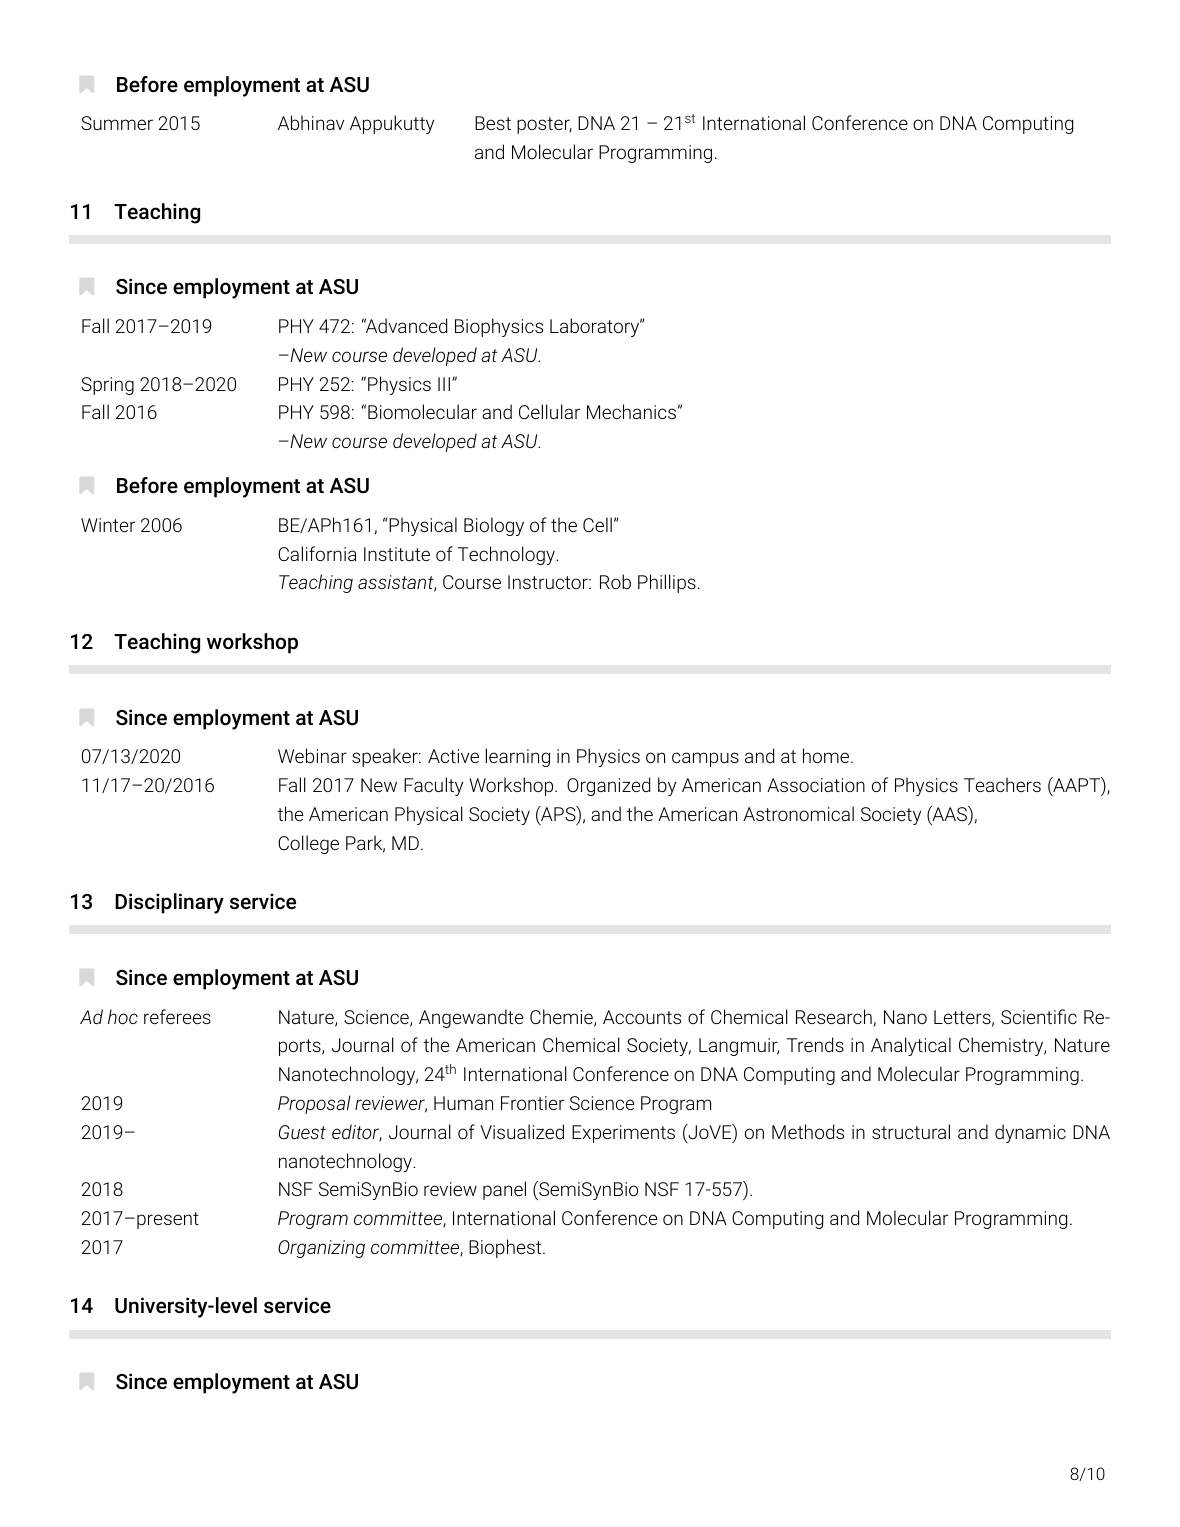 This screenshot has height=1527, width=1180. What do you see at coordinates (169, 903) in the screenshot?
I see `Disciplinary` at bounding box center [169, 903].
